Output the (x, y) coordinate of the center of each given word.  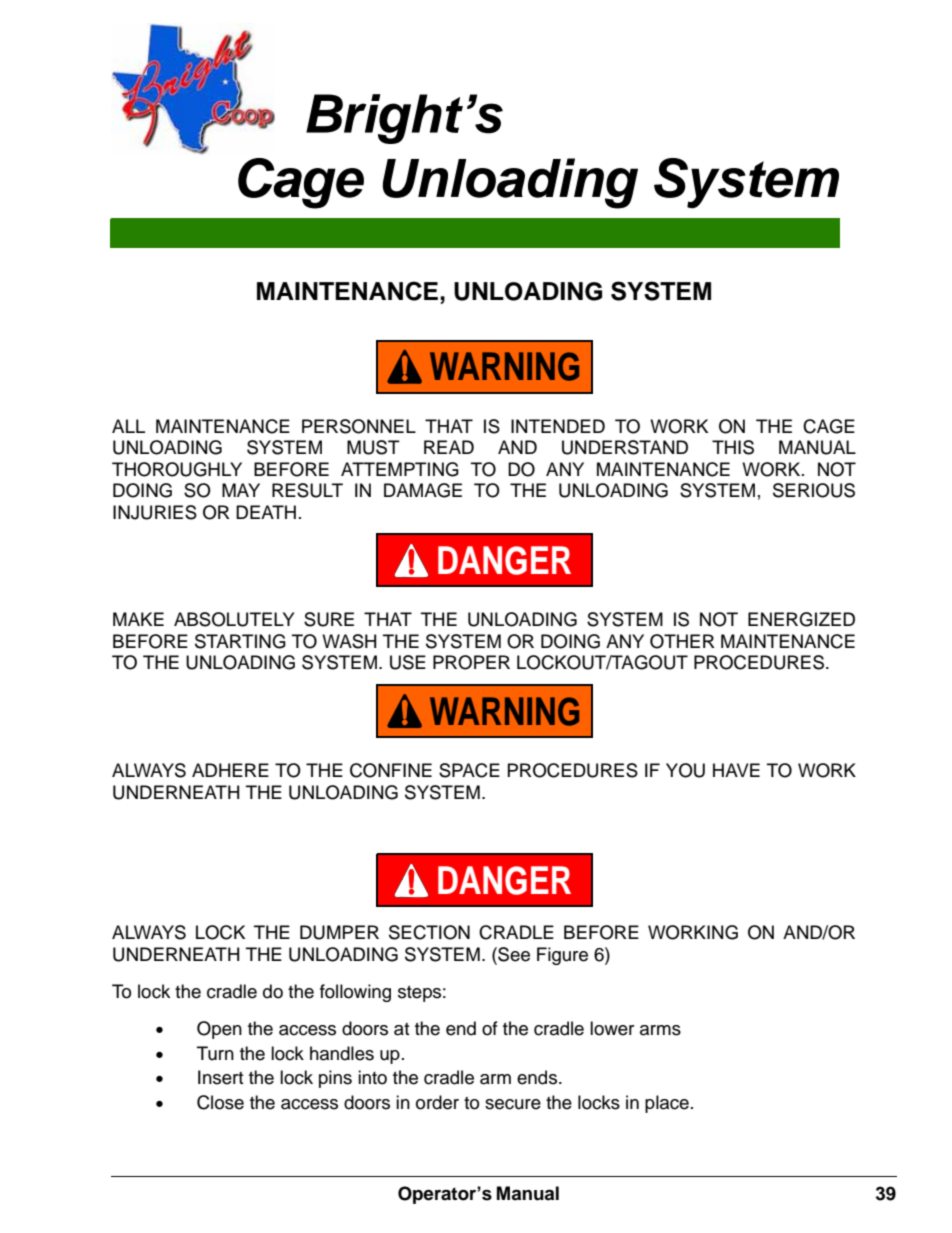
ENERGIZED (801, 619)
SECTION (429, 932)
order (437, 1102)
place (667, 1104)
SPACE (469, 770)
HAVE (736, 770)
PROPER (471, 662)
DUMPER (339, 932)
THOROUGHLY (177, 469)
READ (449, 447)
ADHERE (230, 770)
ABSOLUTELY (234, 619)
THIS (733, 447)
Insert (220, 1077)
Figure (562, 956)
